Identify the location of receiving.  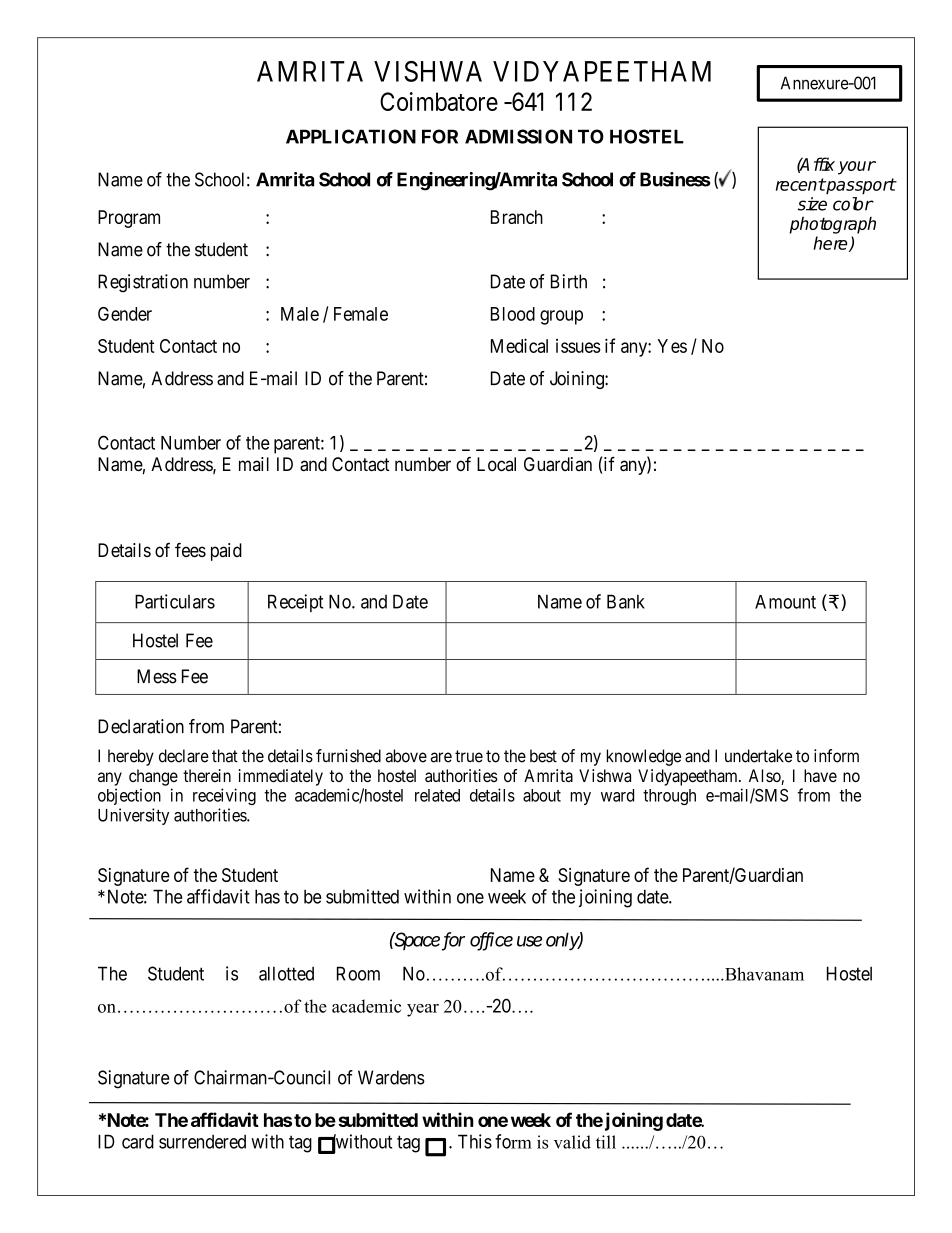
(224, 796).
